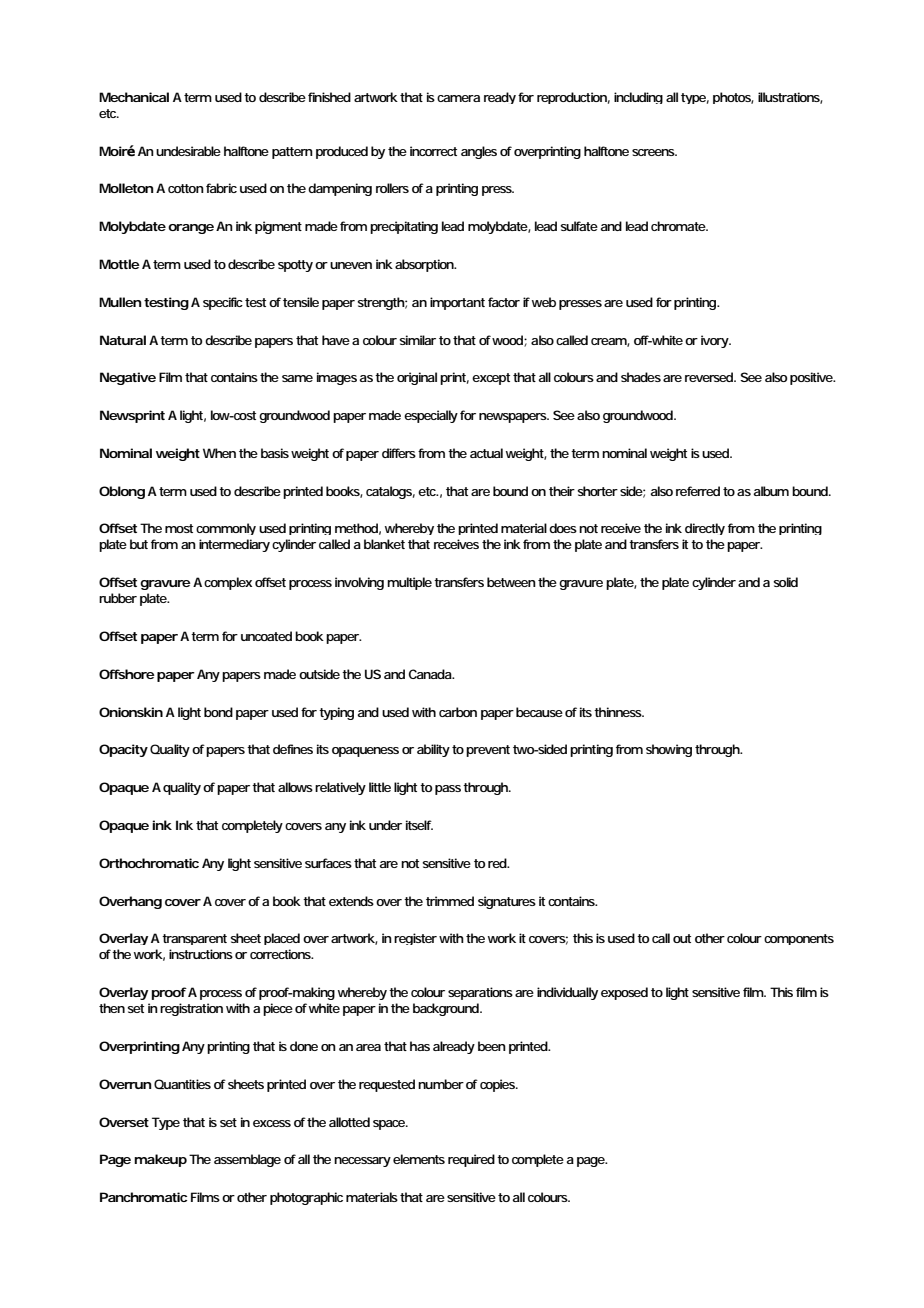 This page has height=1308, width=924. Describe the element at coordinates (450, 901) in the page. I see `trimmed` at that location.
